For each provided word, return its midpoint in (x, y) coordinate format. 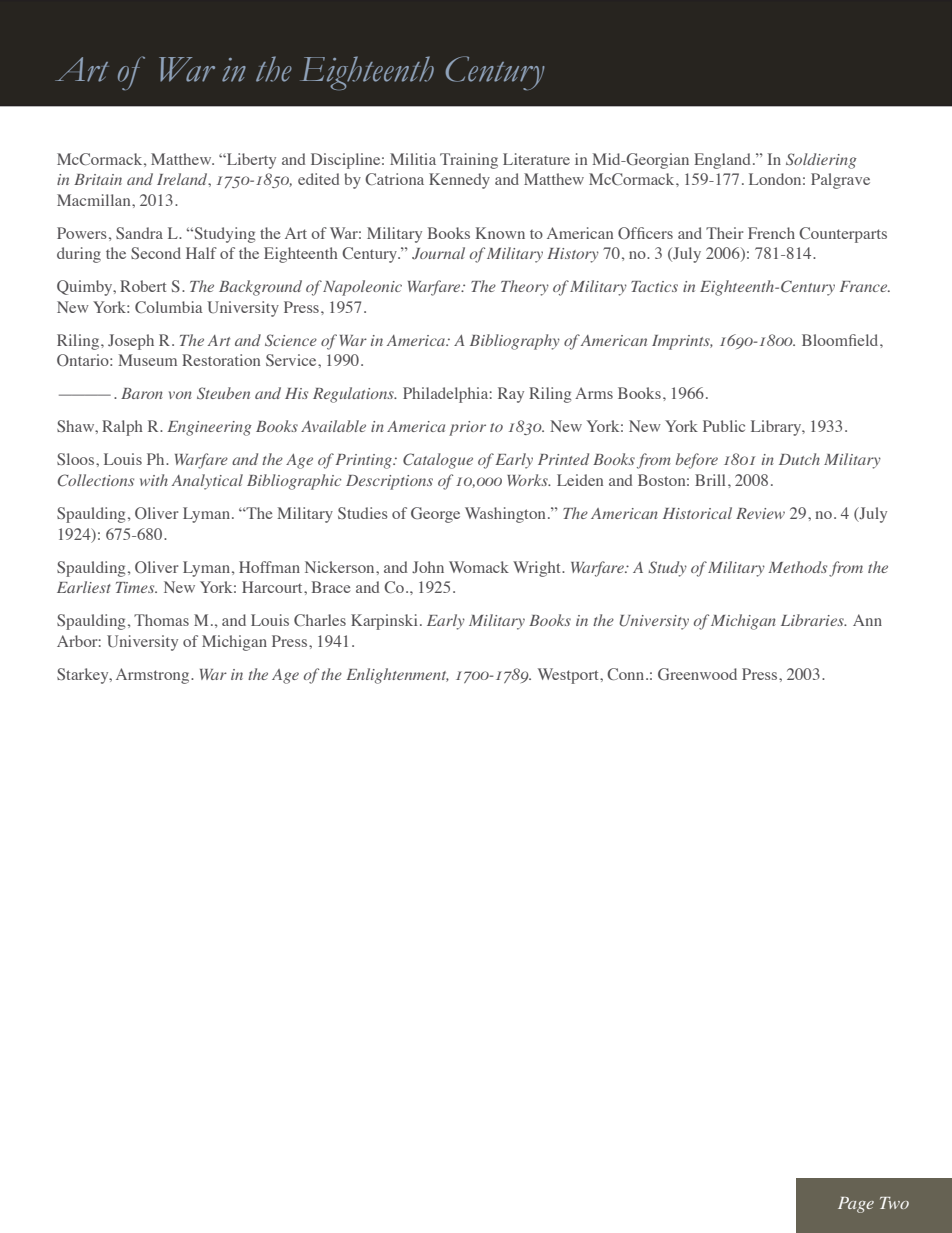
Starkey (84, 676)
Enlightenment (397, 676)
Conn (627, 674)
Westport (569, 676)
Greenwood (697, 674)
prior (467, 428)
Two (894, 1203)
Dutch (799, 459)
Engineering (209, 428)
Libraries (813, 620)
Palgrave (840, 181)
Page (856, 1205)
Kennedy (459, 181)
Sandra (139, 233)
